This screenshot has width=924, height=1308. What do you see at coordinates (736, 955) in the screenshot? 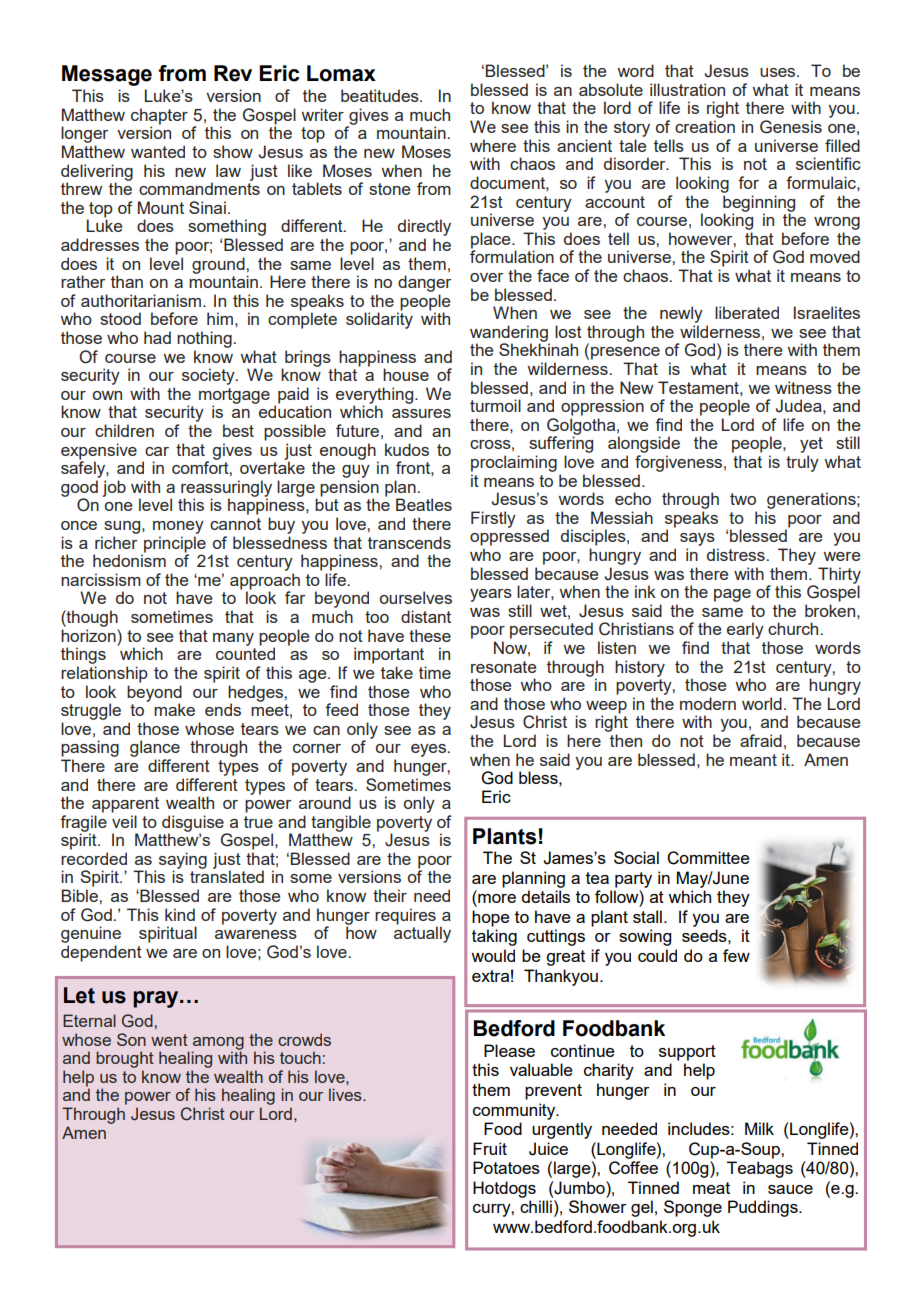
I see `few` at bounding box center [736, 955].
